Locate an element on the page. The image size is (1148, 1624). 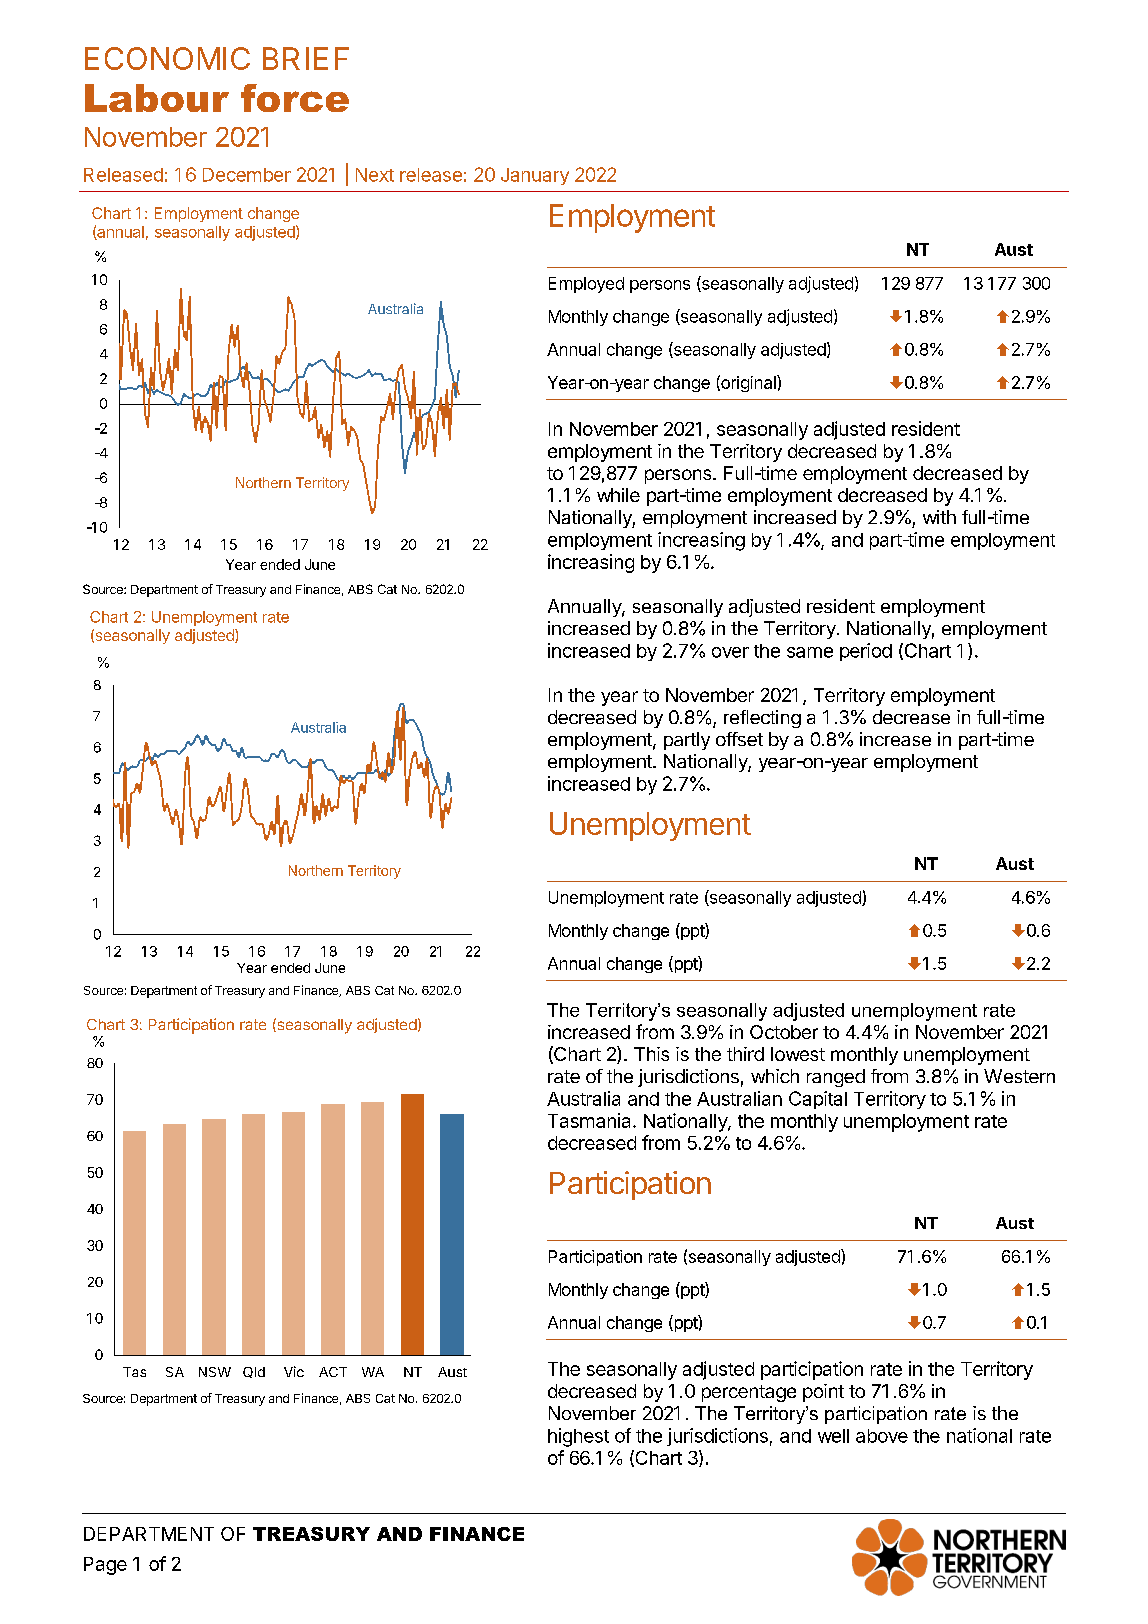
Labour is located at coordinates (157, 98).
